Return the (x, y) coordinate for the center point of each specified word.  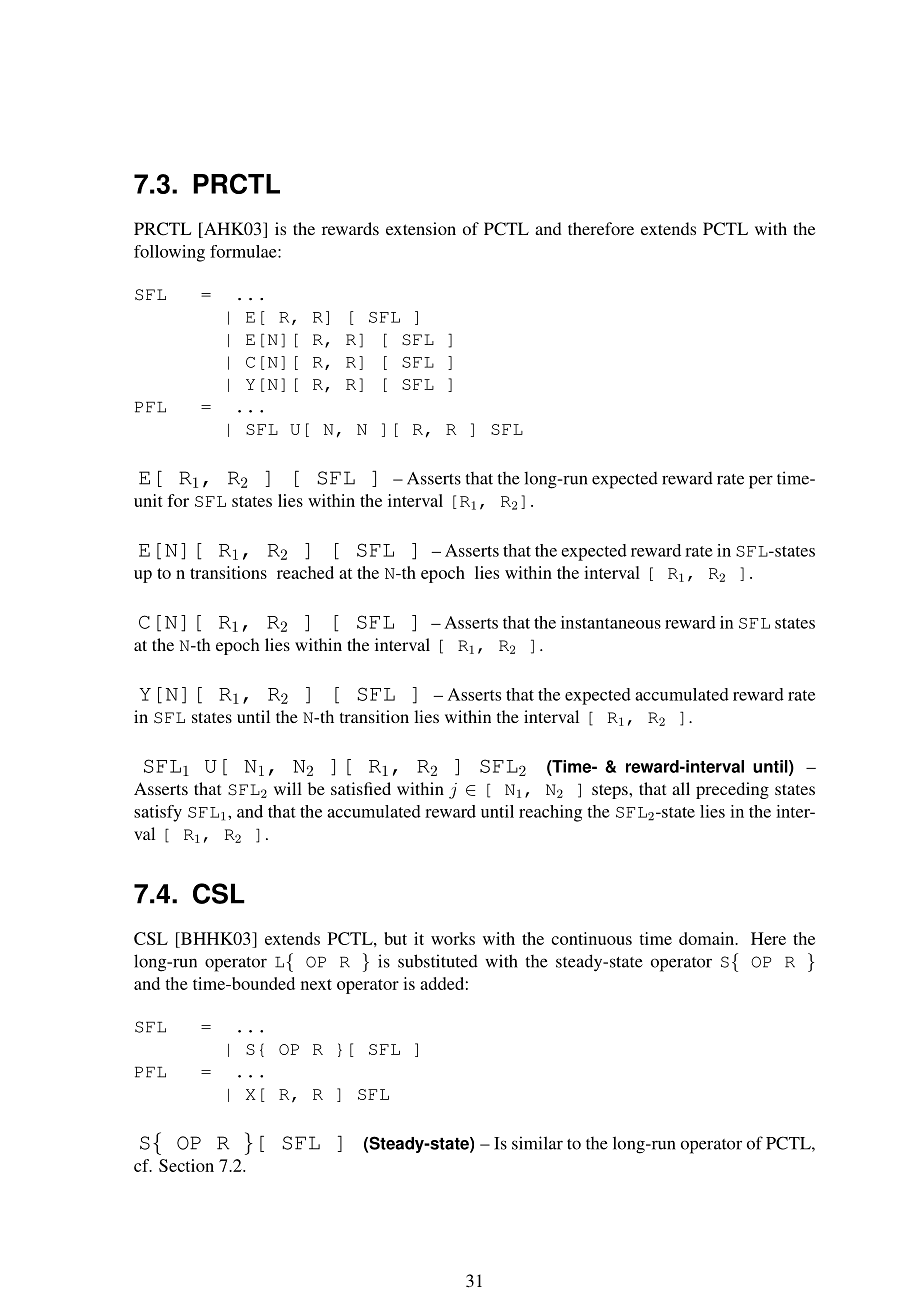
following (169, 253)
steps (611, 791)
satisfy (158, 813)
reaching (550, 813)
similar (537, 1143)
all (681, 788)
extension (421, 228)
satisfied (361, 788)
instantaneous (611, 622)
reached (305, 572)
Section (186, 1165)
